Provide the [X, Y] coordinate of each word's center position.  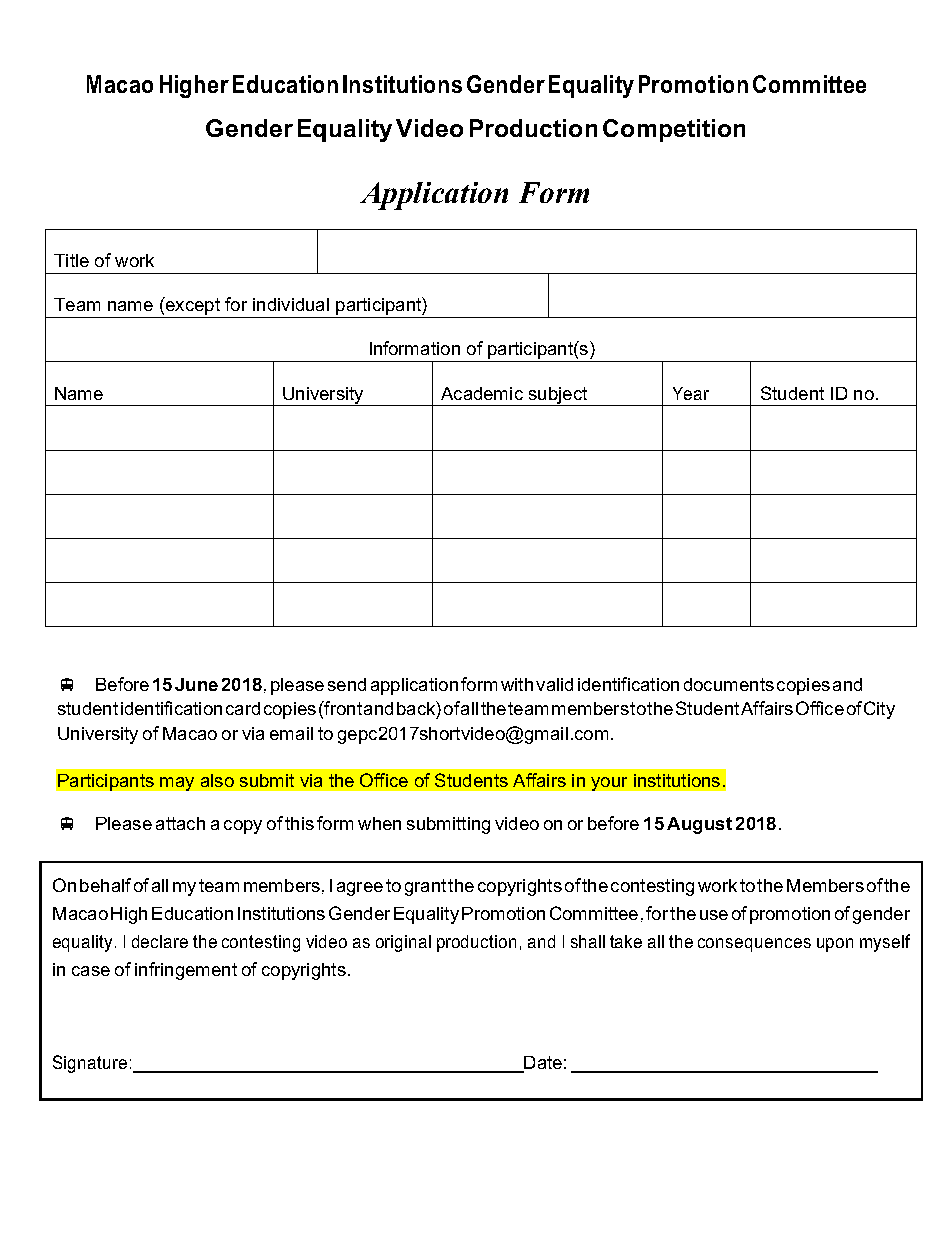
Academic [482, 393]
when [379, 823]
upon [835, 945]
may [177, 784]
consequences [754, 945]
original [403, 943]
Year [691, 393]
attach [180, 823]
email [291, 733]
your [609, 784]
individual [291, 304]
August [699, 825]
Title [71, 260]
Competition [674, 130]
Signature [90, 1064]
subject [558, 396]
